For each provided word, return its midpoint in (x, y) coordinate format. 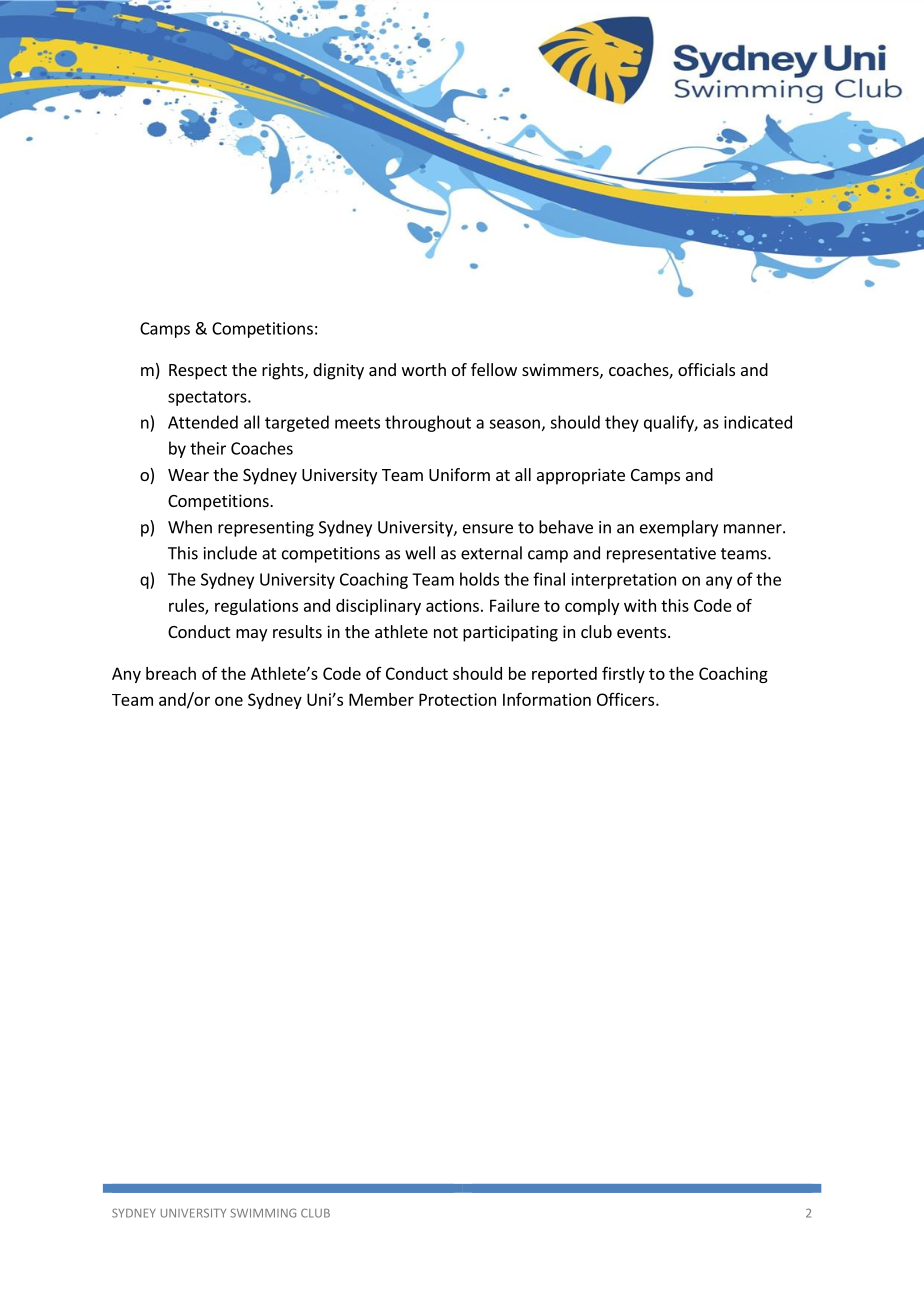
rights (284, 371)
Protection (457, 699)
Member (381, 699)
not (446, 632)
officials (706, 369)
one (229, 701)
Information (547, 699)
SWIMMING (263, 1213)
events (641, 632)
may (251, 635)
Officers (627, 699)
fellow (494, 369)
